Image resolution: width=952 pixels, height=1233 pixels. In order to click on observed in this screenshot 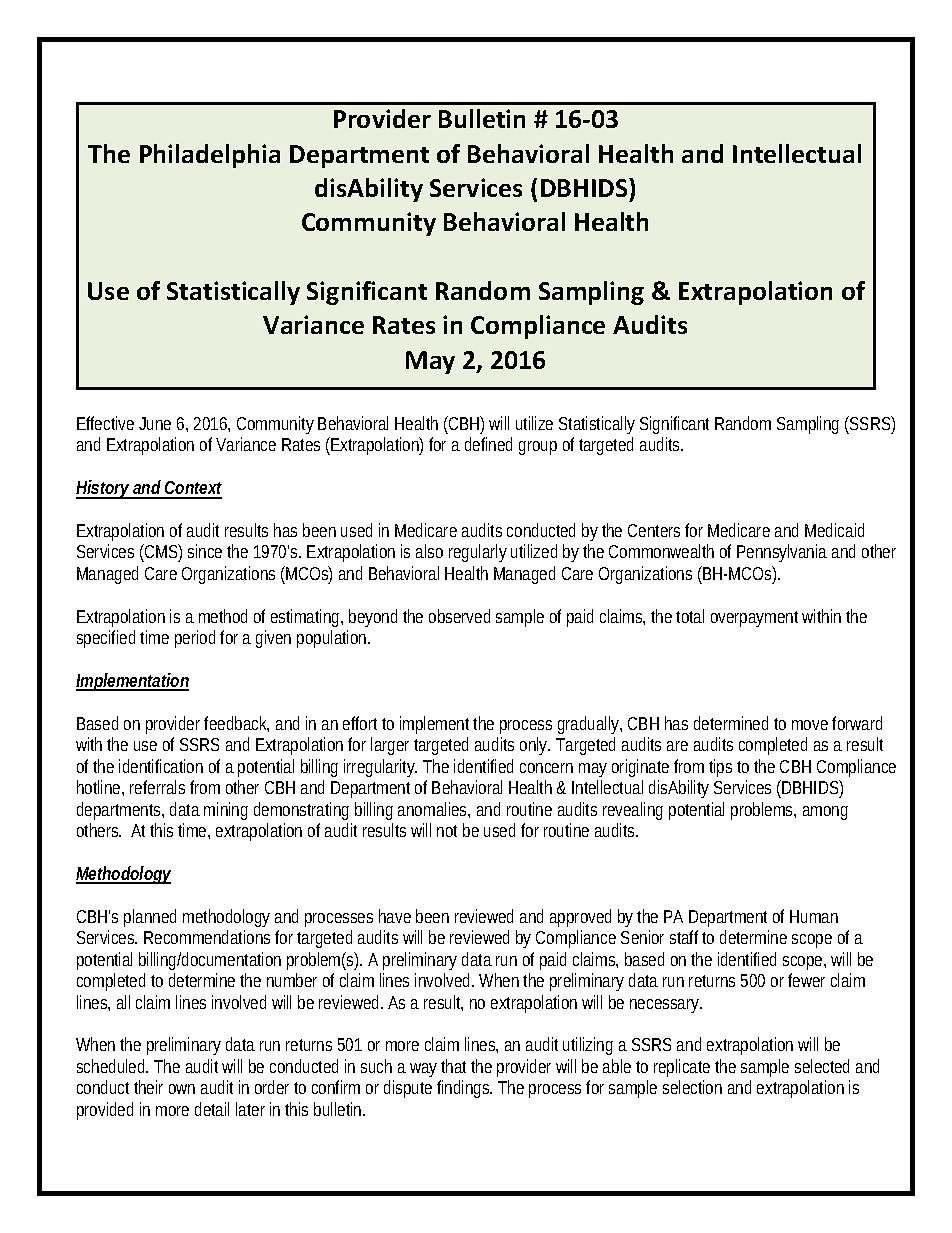, I will do `click(459, 616)`.
